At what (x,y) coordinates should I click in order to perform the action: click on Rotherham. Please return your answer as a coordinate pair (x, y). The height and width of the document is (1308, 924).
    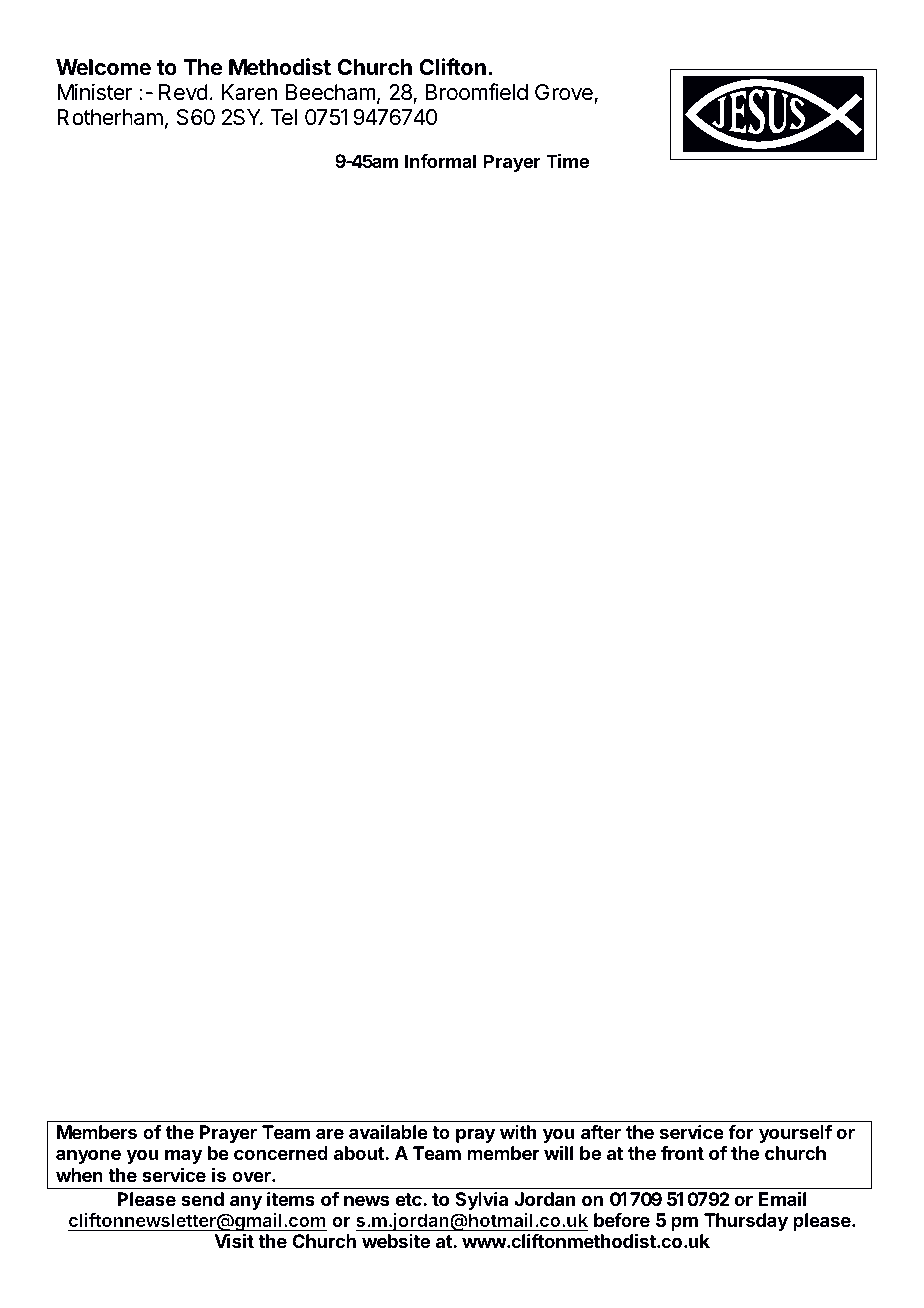
    Looking at the image, I should click on (110, 117).
